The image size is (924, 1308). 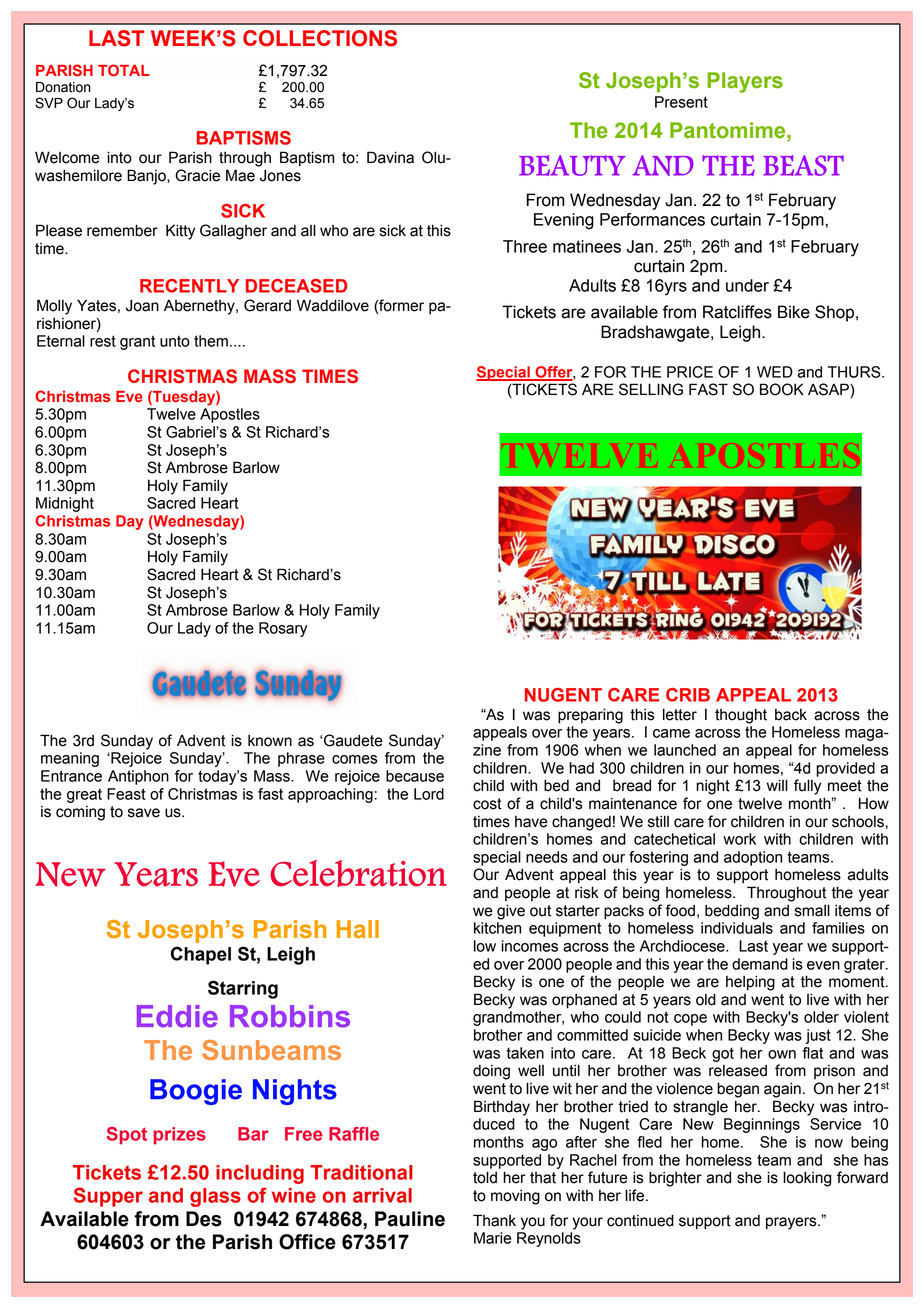 I want to click on back, so click(x=791, y=715).
